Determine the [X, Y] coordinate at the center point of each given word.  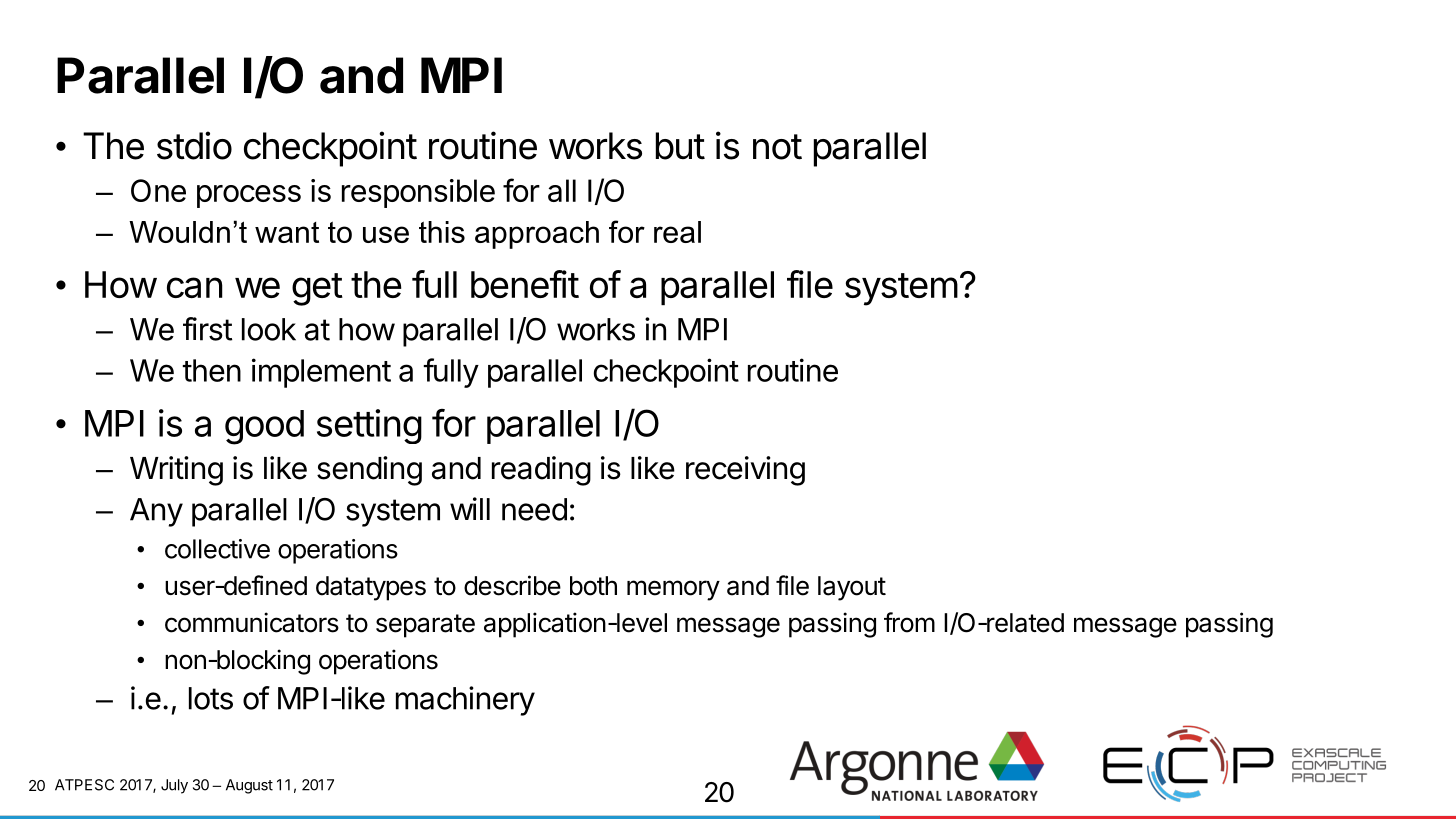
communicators [252, 622]
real [677, 232]
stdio [194, 145]
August [249, 786]
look [269, 329]
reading [541, 471]
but [680, 146]
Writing [176, 471]
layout [852, 588]
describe [512, 585]
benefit [525, 284]
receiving [745, 471]
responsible [418, 193]
